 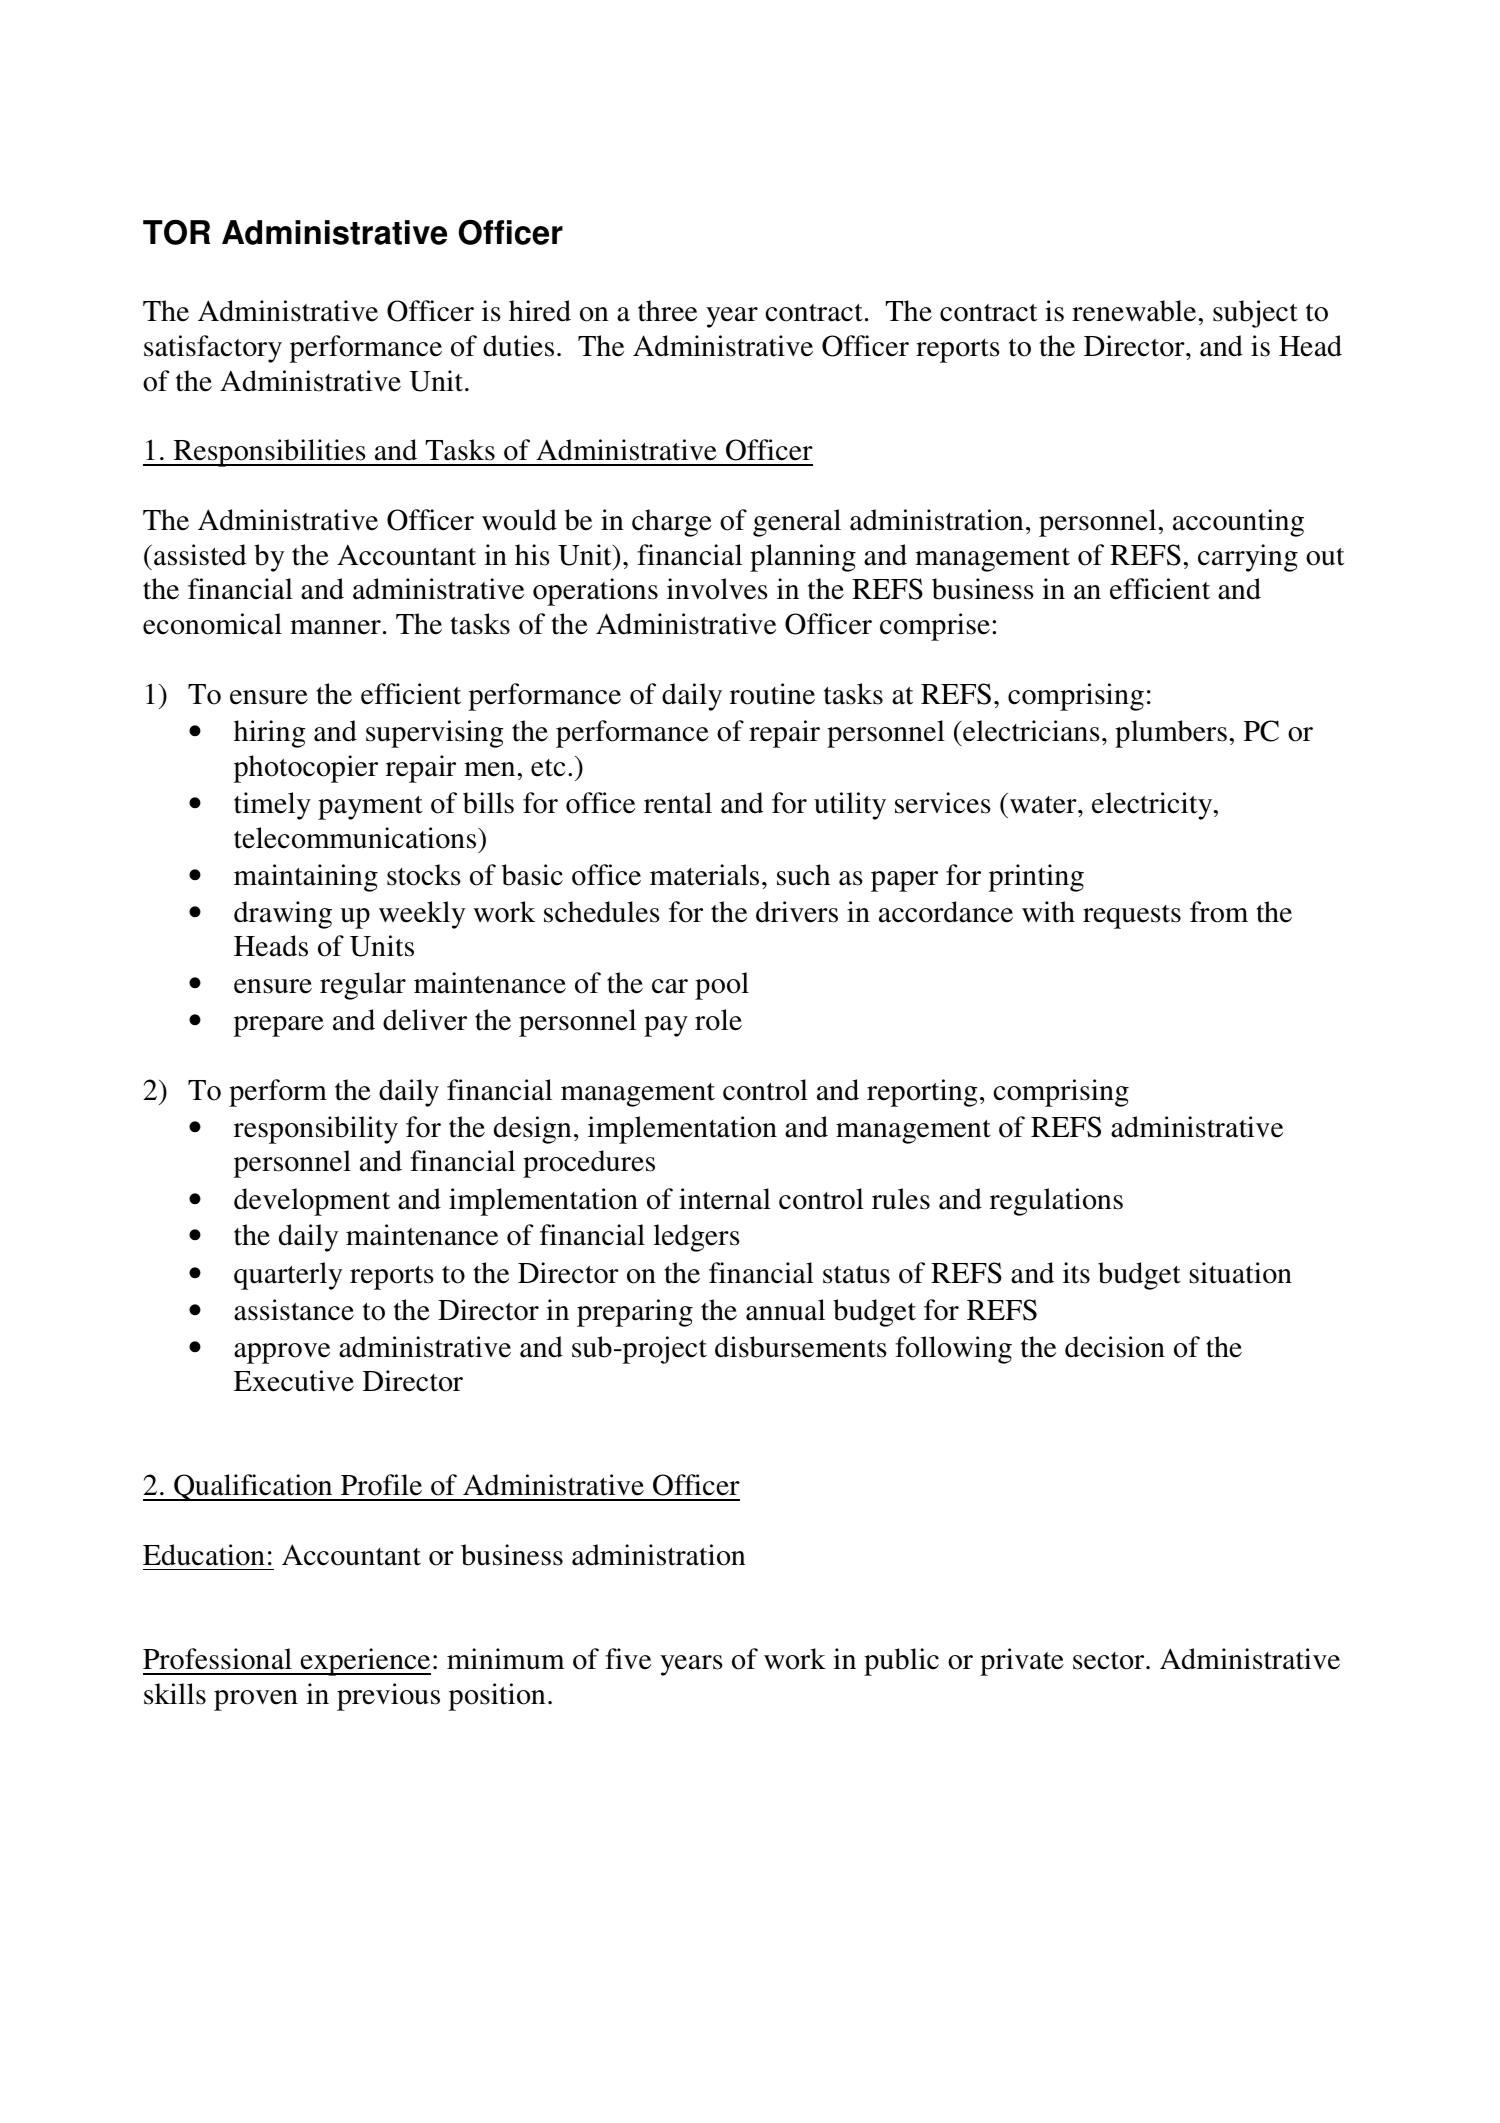 What do you see at coordinates (718, 1020) in the document?
I see `role` at bounding box center [718, 1020].
